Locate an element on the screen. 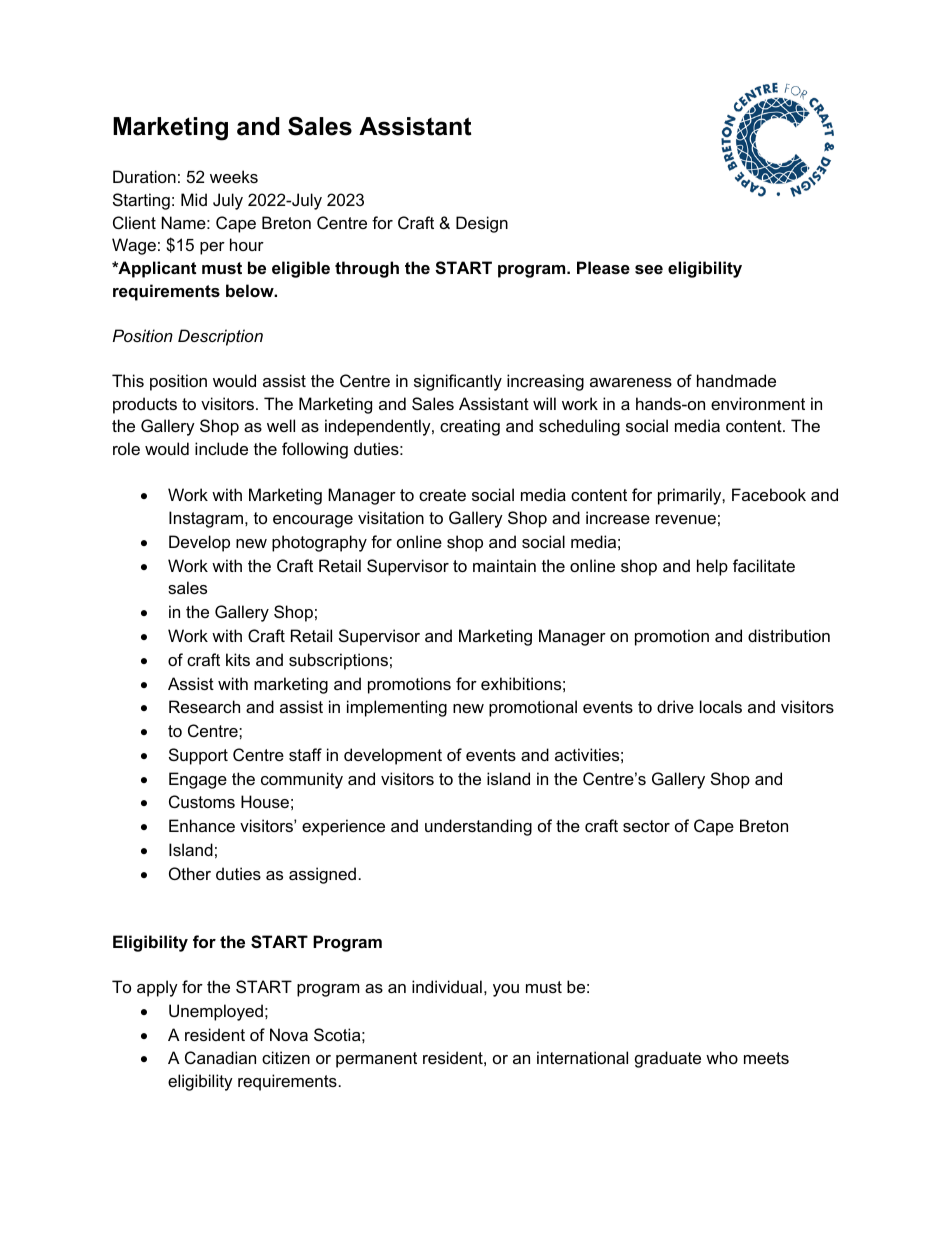 This screenshot has height=1233, width=952. kits is located at coordinates (238, 659).
